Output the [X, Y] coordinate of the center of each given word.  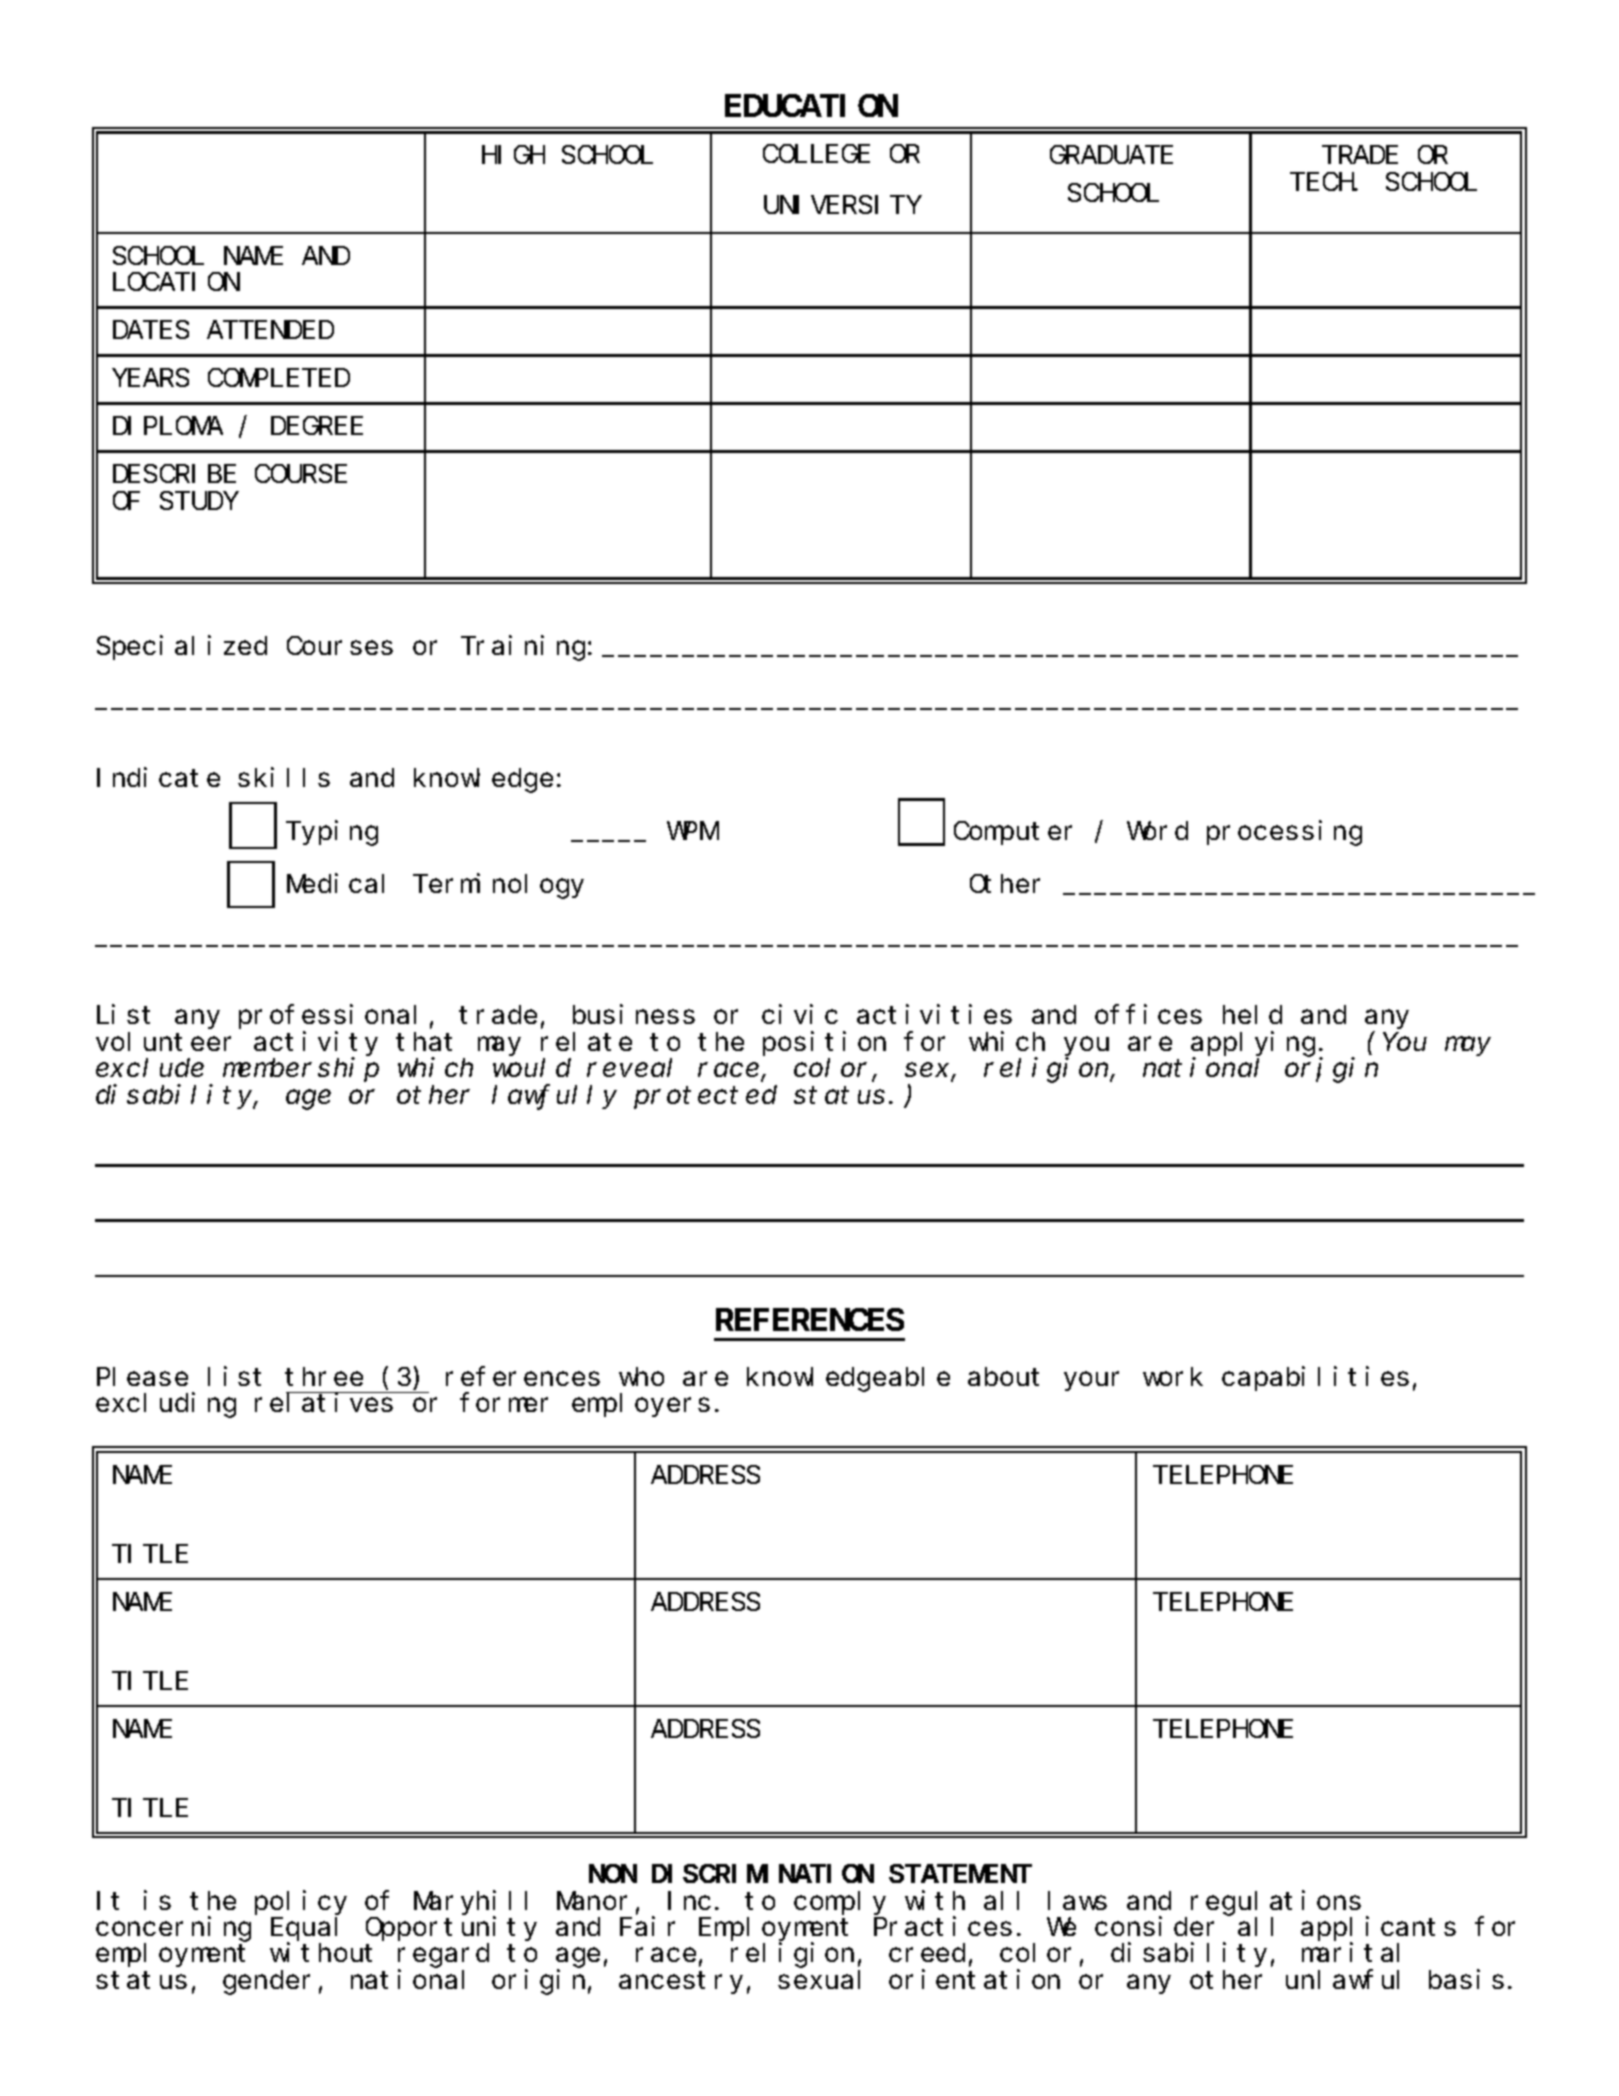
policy [301, 1902]
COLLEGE [816, 154]
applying [1253, 1045]
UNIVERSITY [842, 205]
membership [301, 1070]
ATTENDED [270, 331]
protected [705, 1097]
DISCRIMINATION [763, 1874]
